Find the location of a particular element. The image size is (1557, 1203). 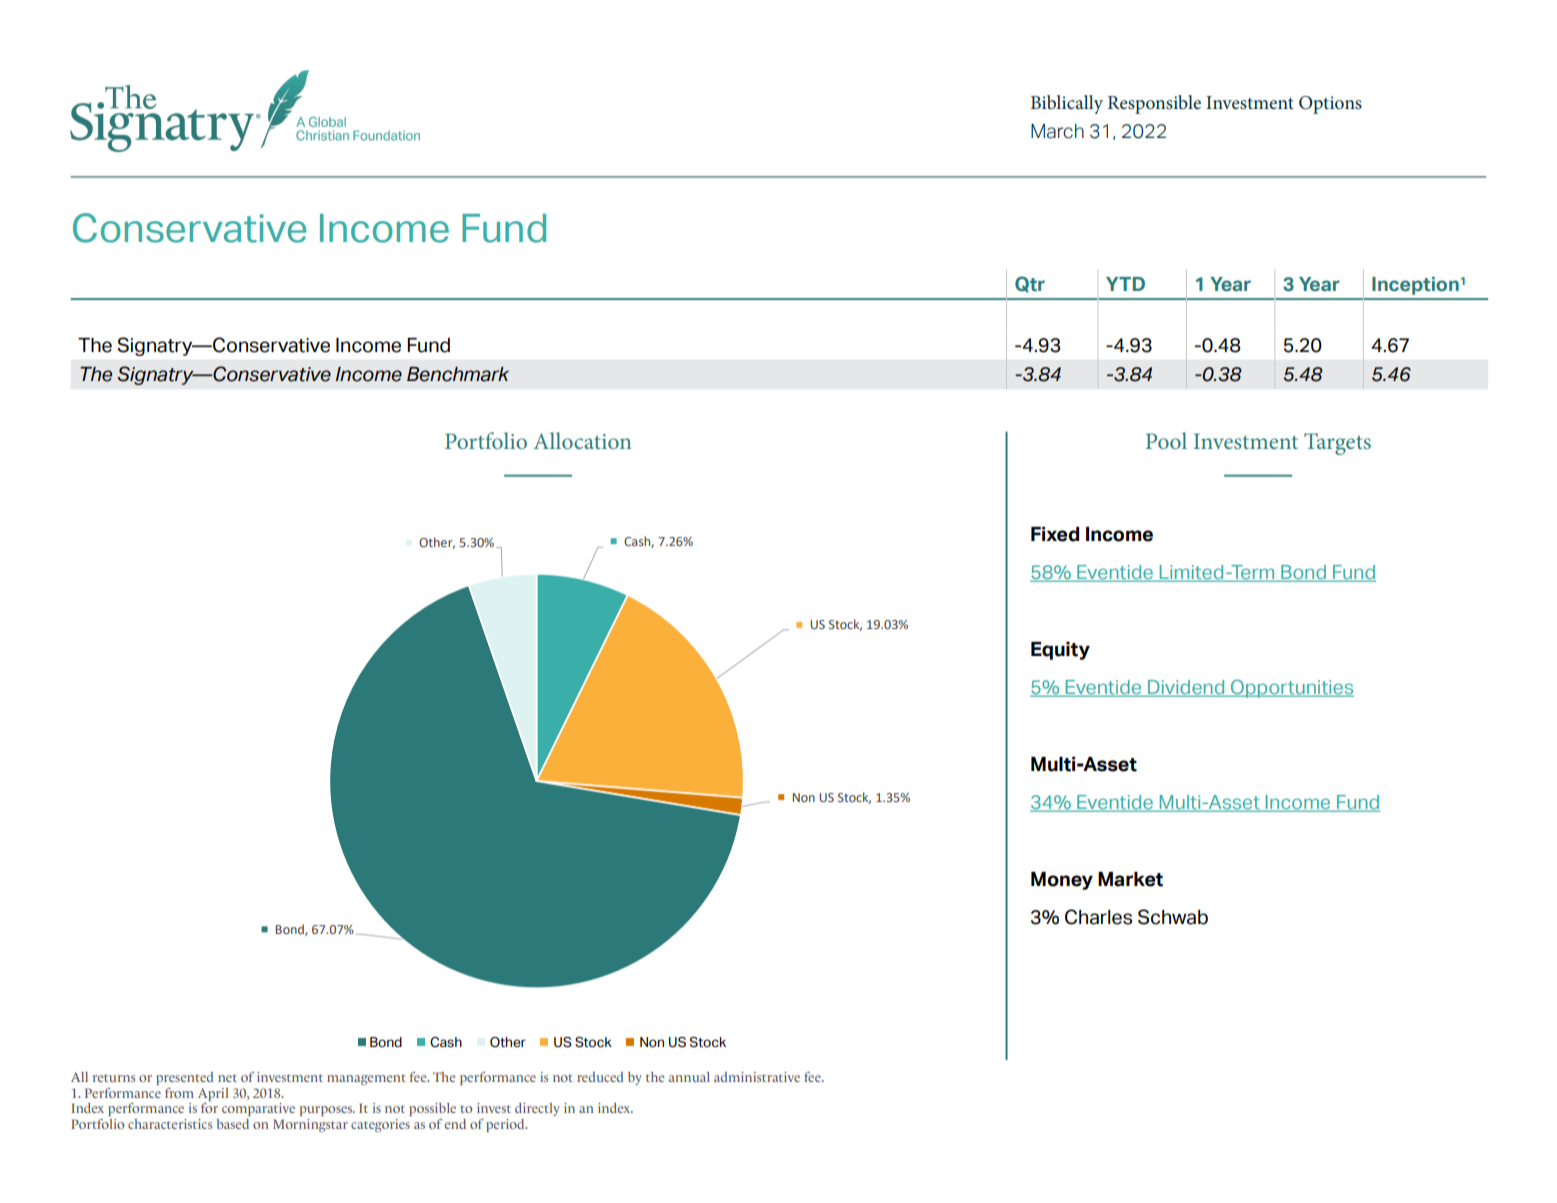

Schwab is located at coordinates (1173, 917).
